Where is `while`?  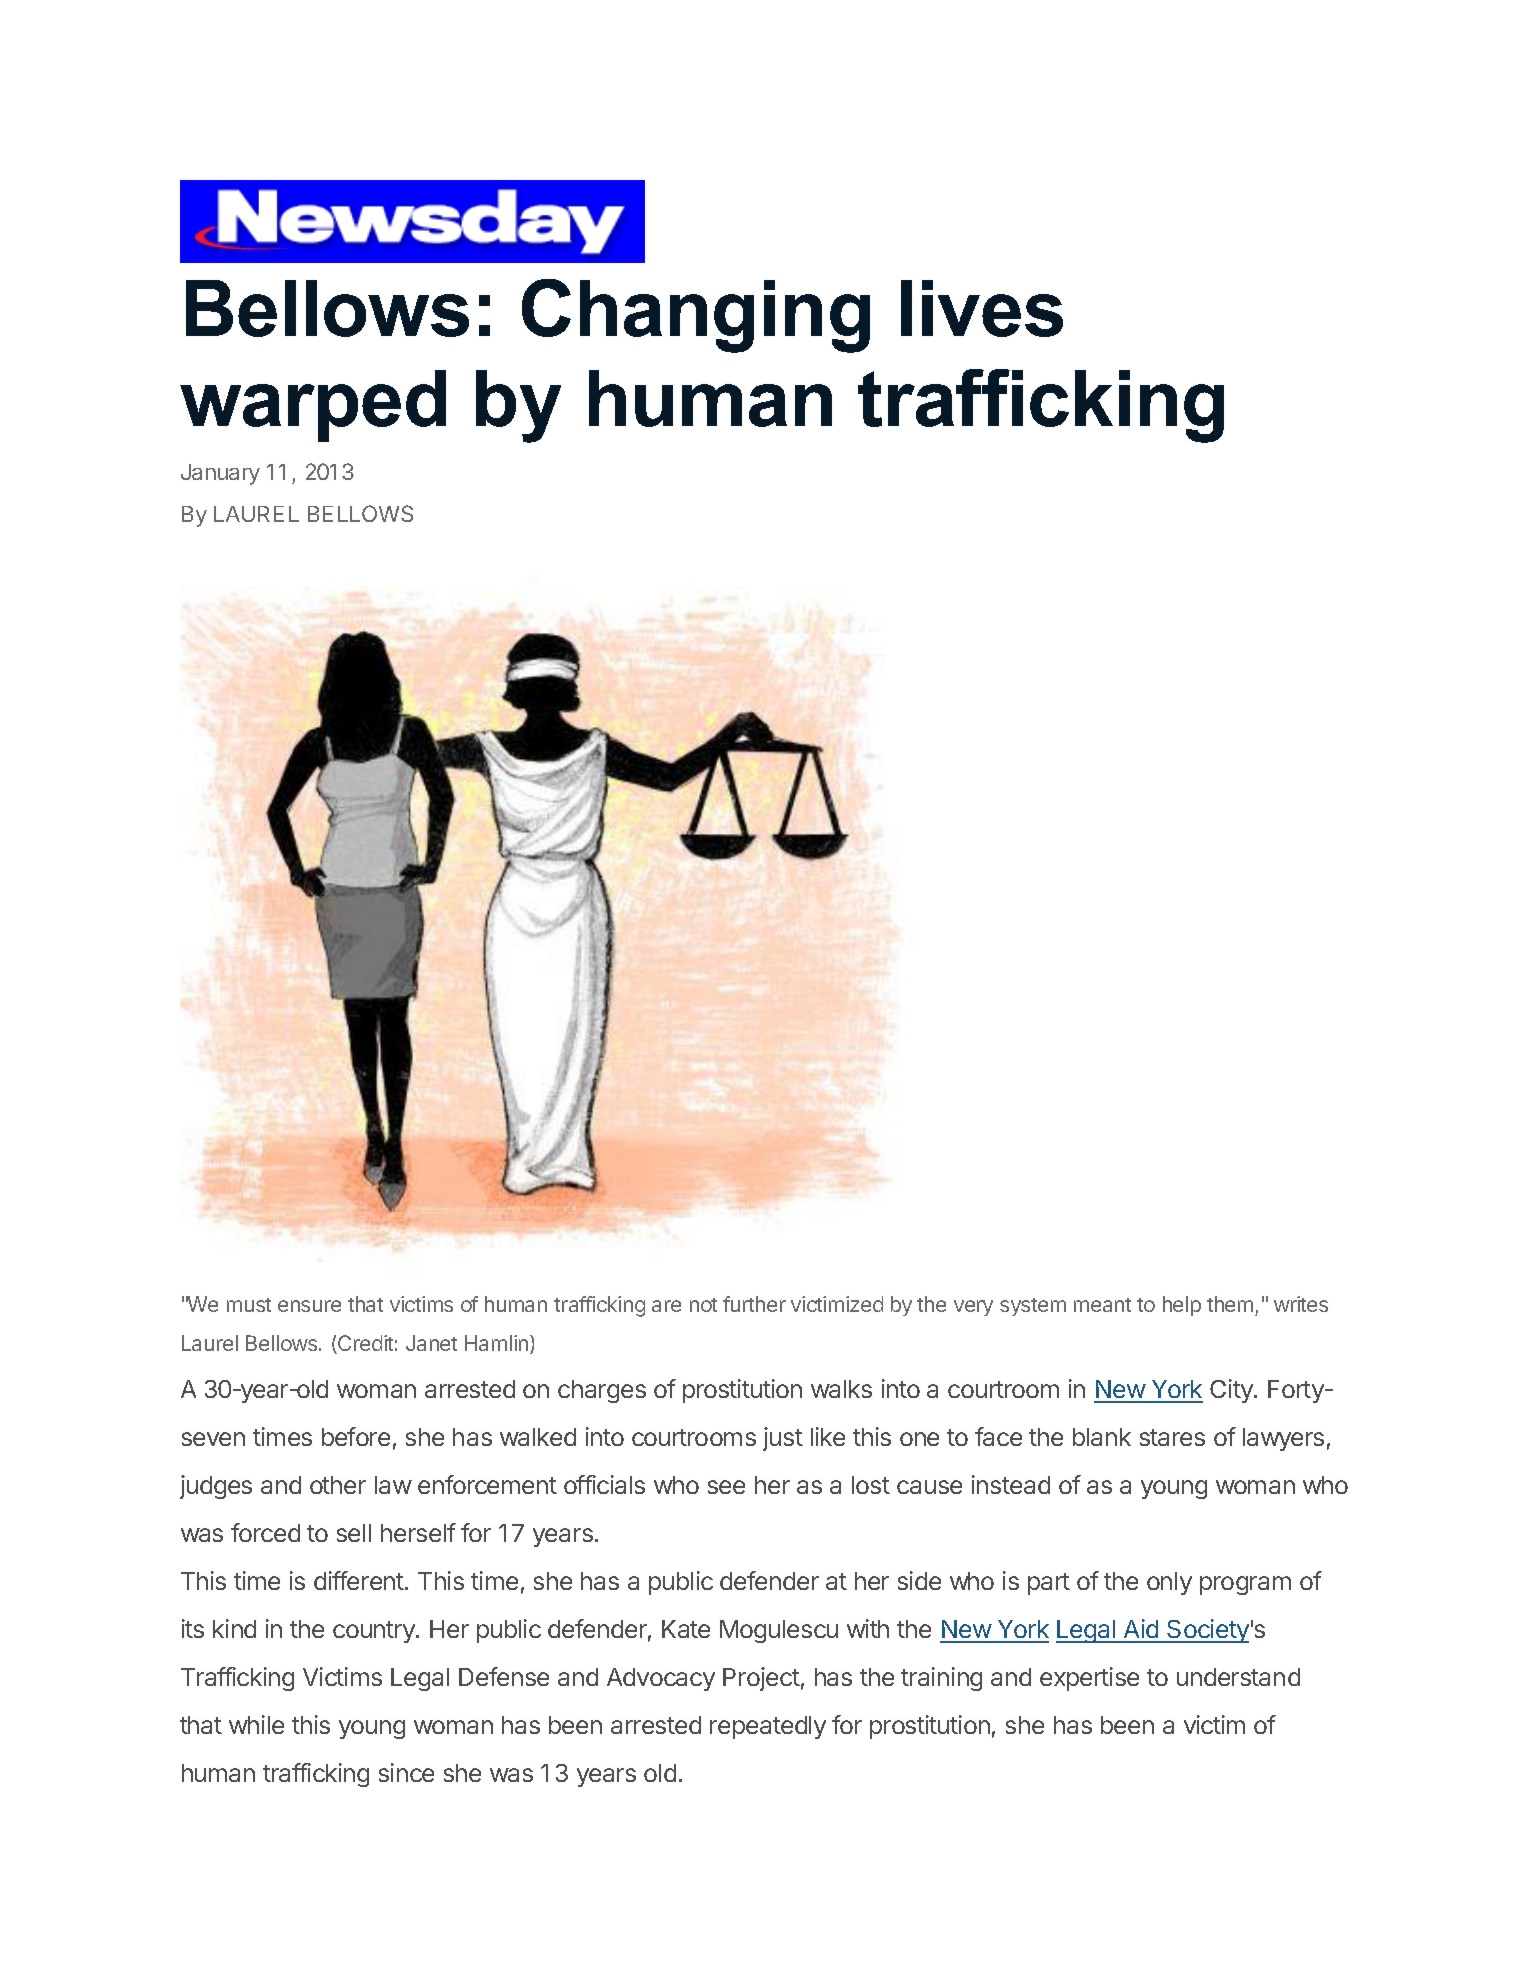
while is located at coordinates (256, 1724).
